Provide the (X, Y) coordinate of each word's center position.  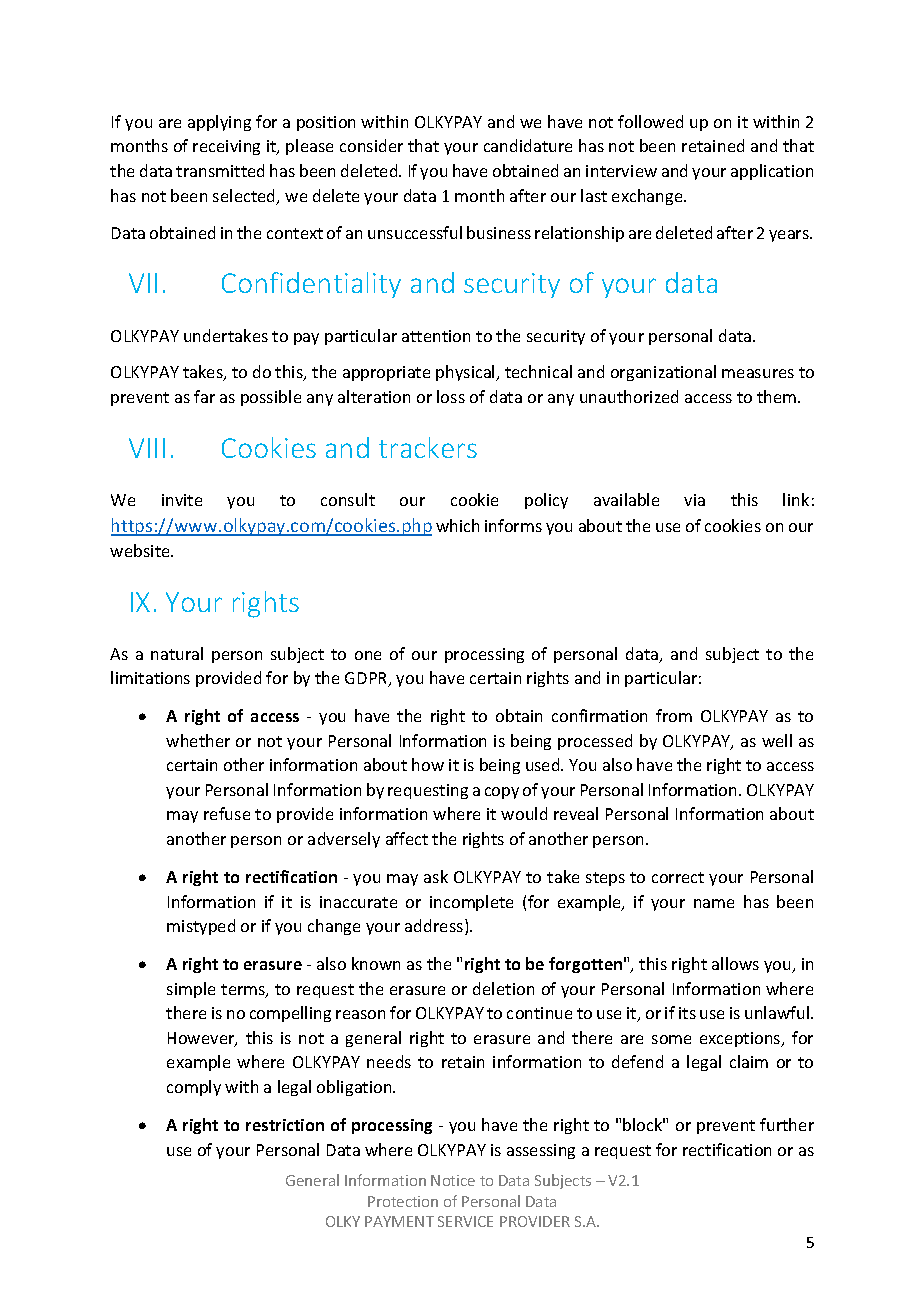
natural (177, 653)
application (772, 172)
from (674, 715)
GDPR (367, 679)
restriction (285, 1125)
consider (371, 145)
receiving (226, 147)
